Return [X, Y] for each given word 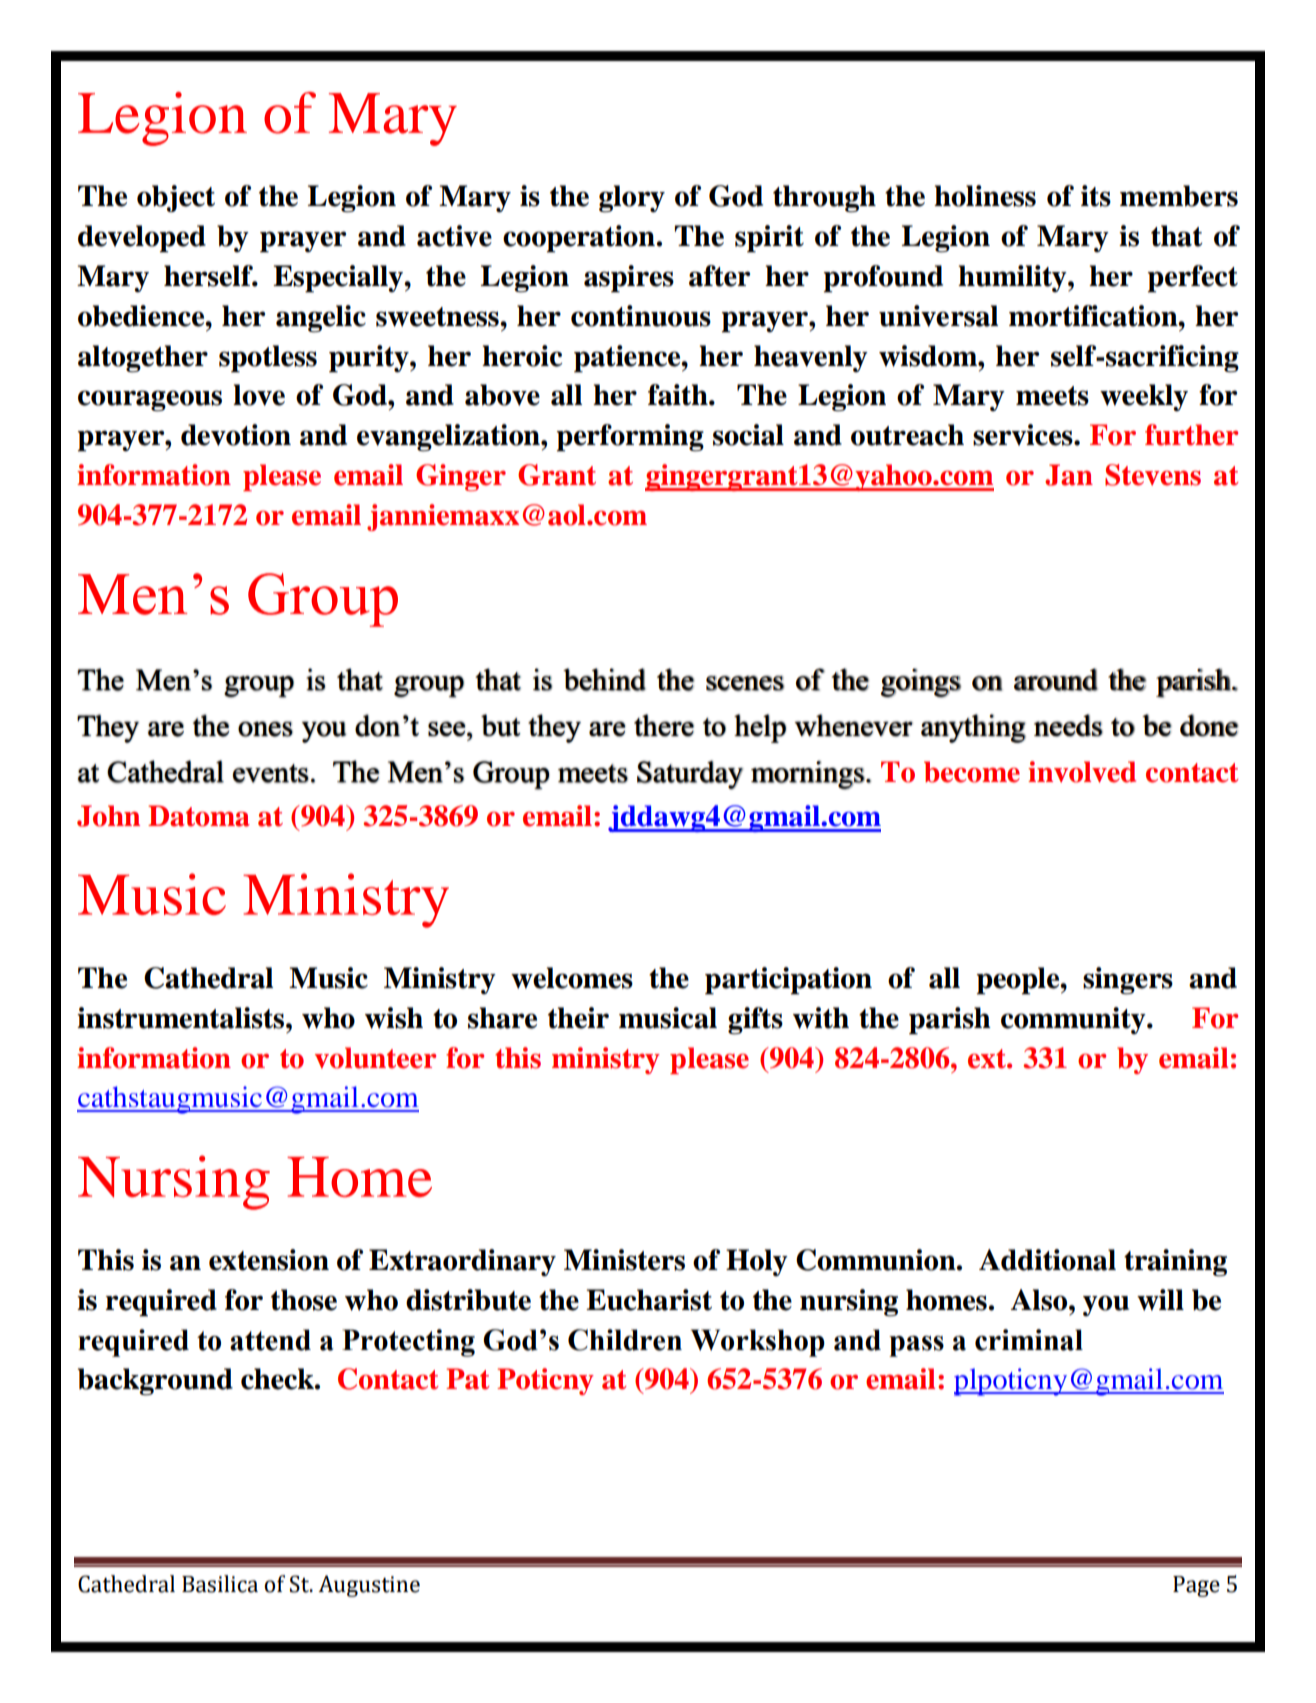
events [270, 773]
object [176, 198]
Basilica [220, 1584]
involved [1082, 772]
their [578, 1018]
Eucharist [649, 1300]
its [1096, 196]
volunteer [375, 1058]
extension [269, 1260]
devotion [236, 435]
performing [630, 438]
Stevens [1153, 475]
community [1074, 1020]
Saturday [690, 775]
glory [632, 199]
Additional [1047, 1260]
